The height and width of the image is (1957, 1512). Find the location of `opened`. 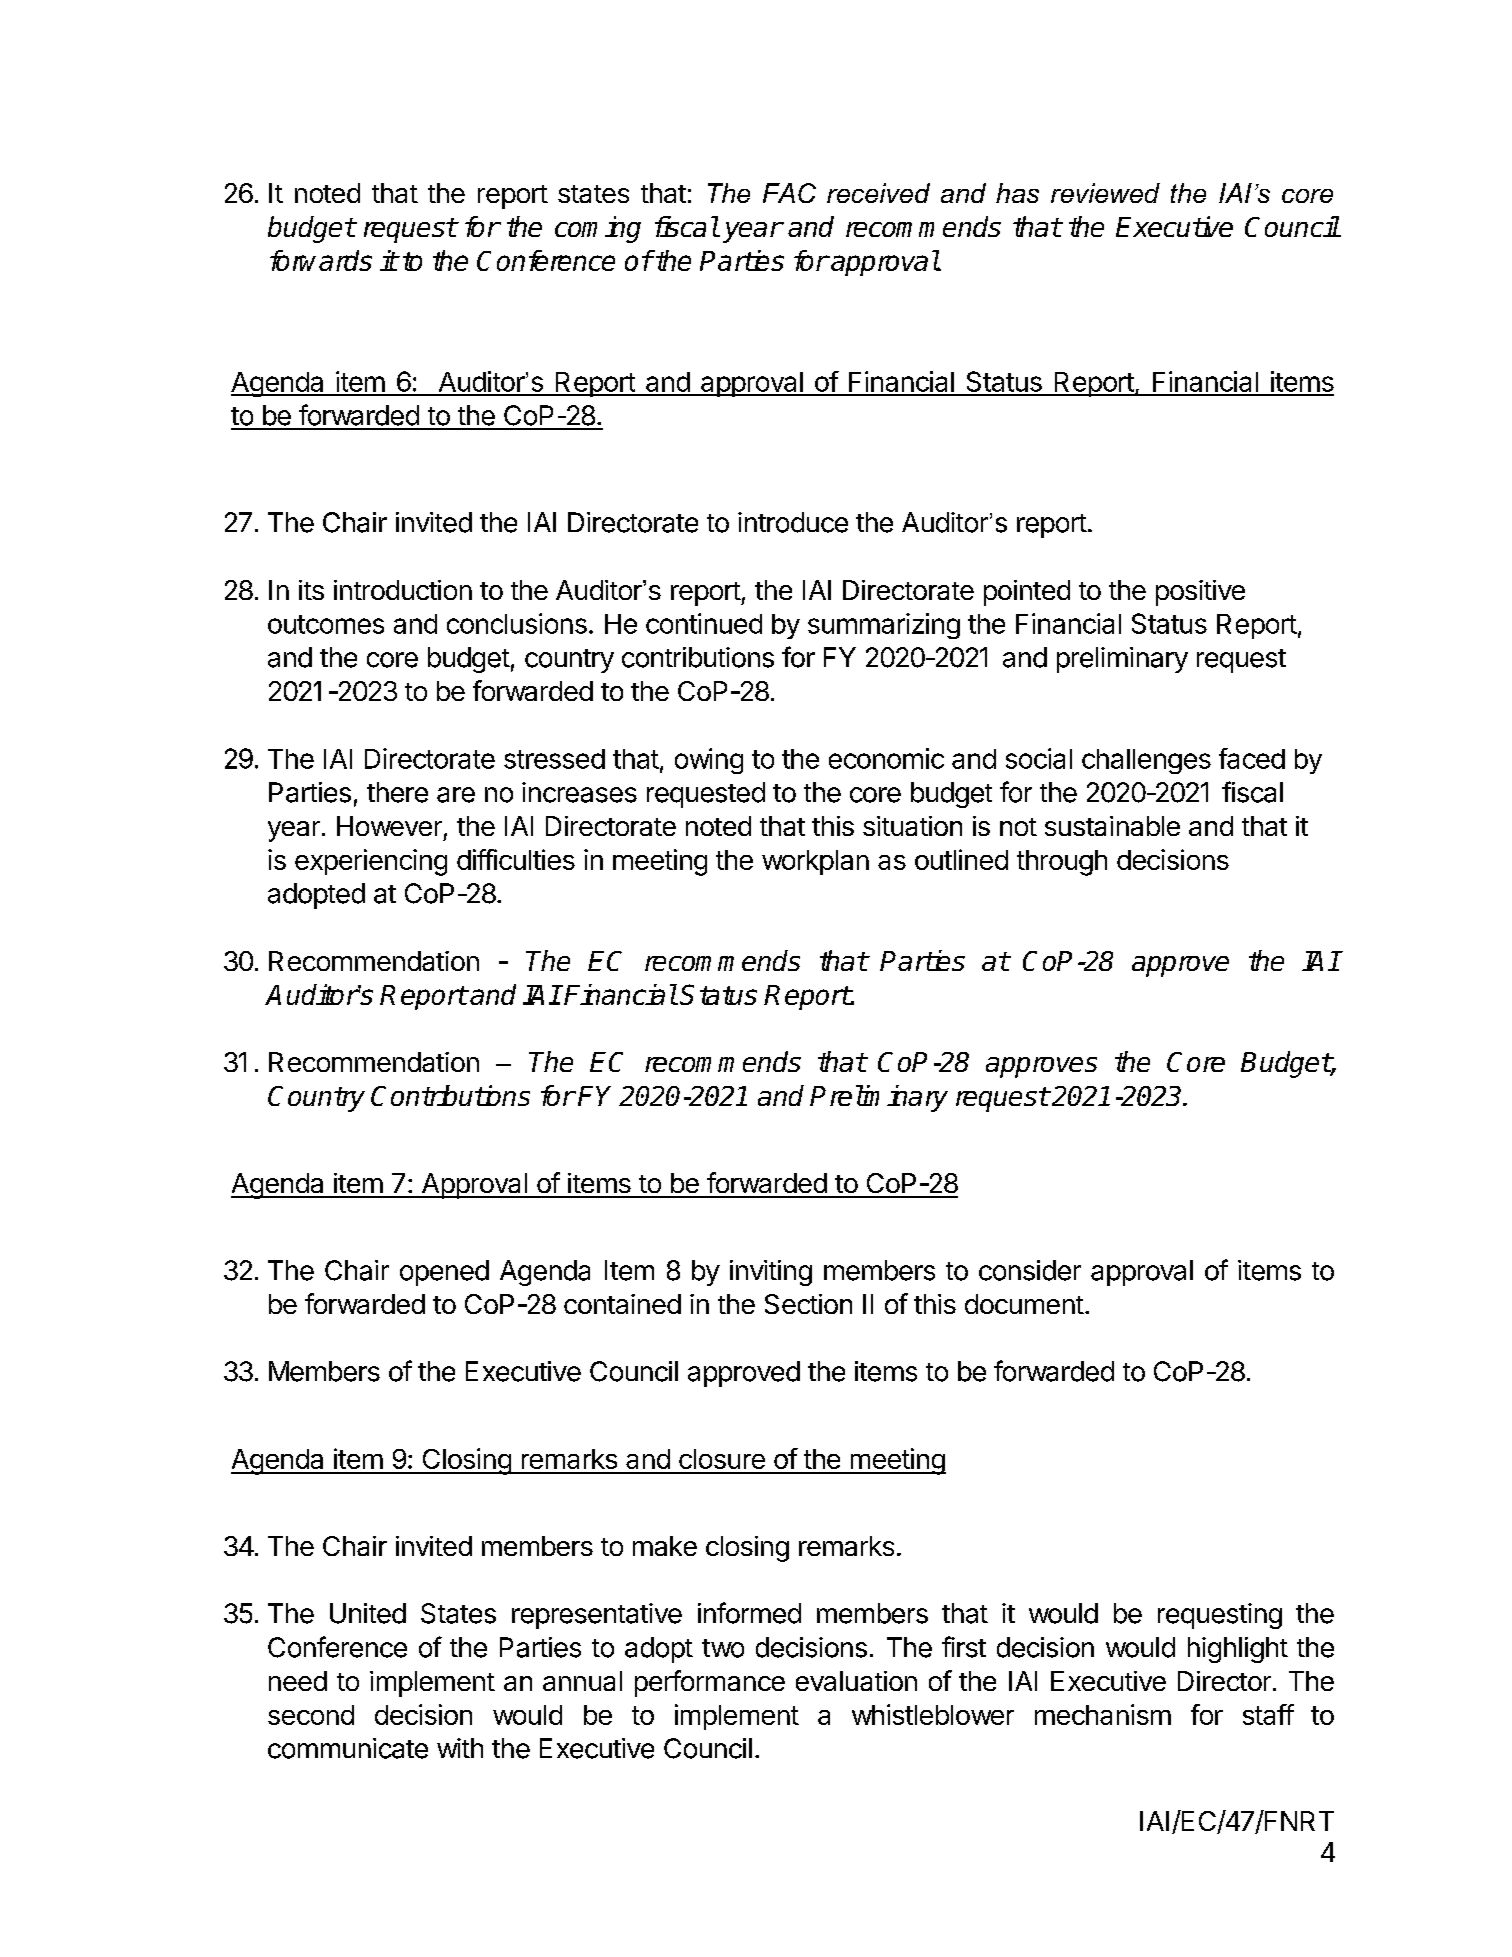

opened is located at coordinates (444, 1273).
